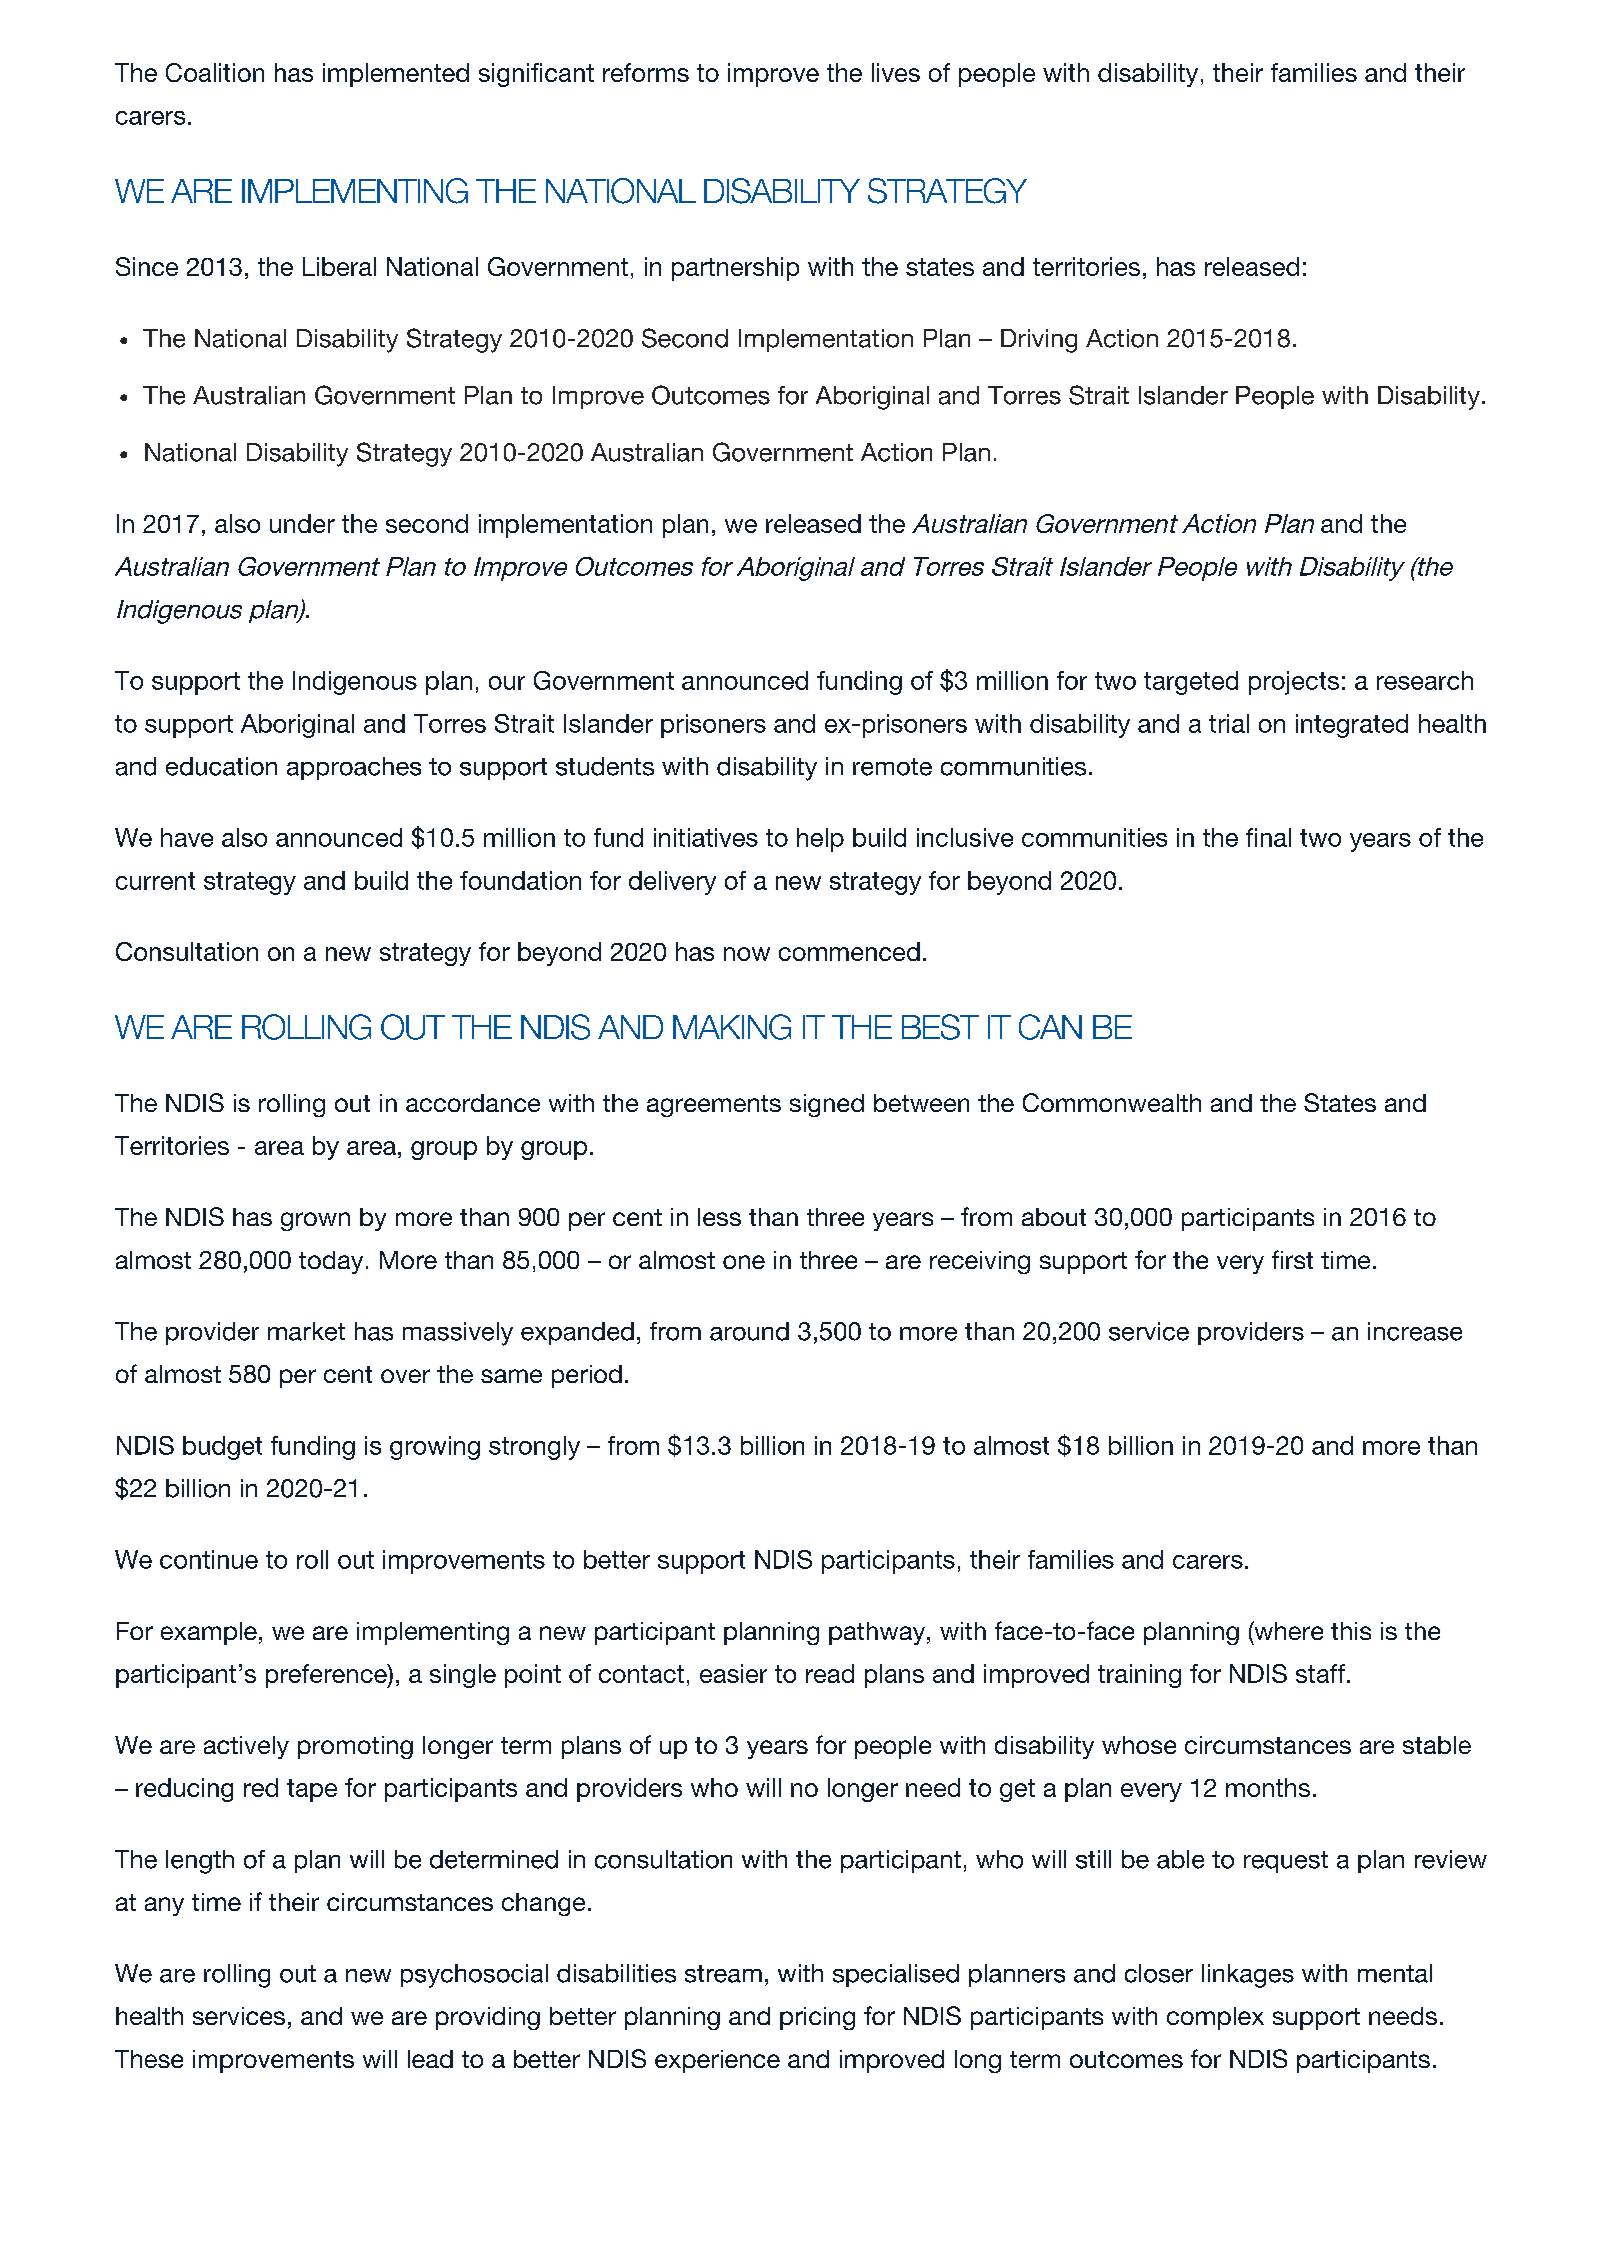  Describe the element at coordinates (306, 1331) in the screenshot. I see `market` at that location.
